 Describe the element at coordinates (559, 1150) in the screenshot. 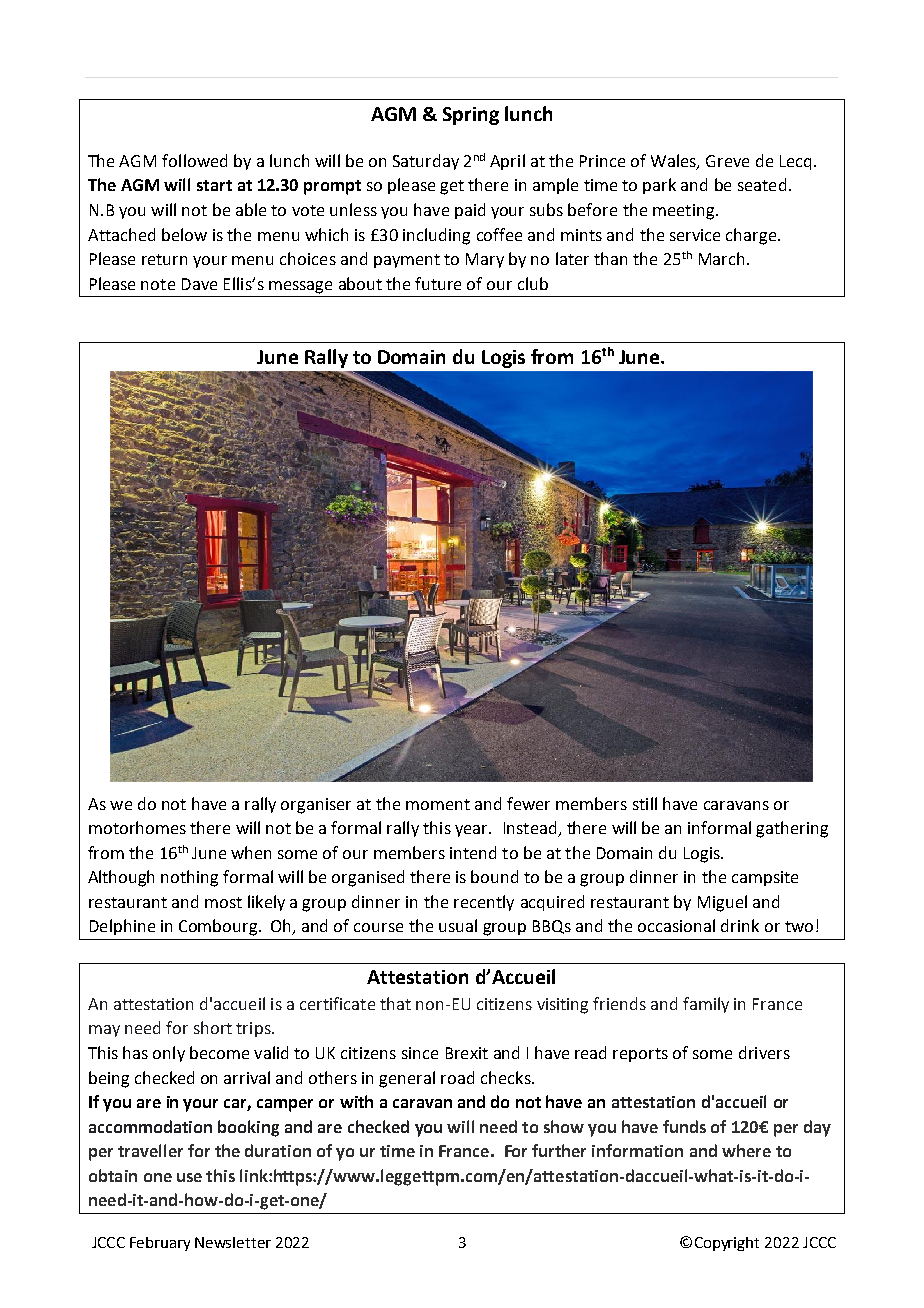

I see `further` at that location.
